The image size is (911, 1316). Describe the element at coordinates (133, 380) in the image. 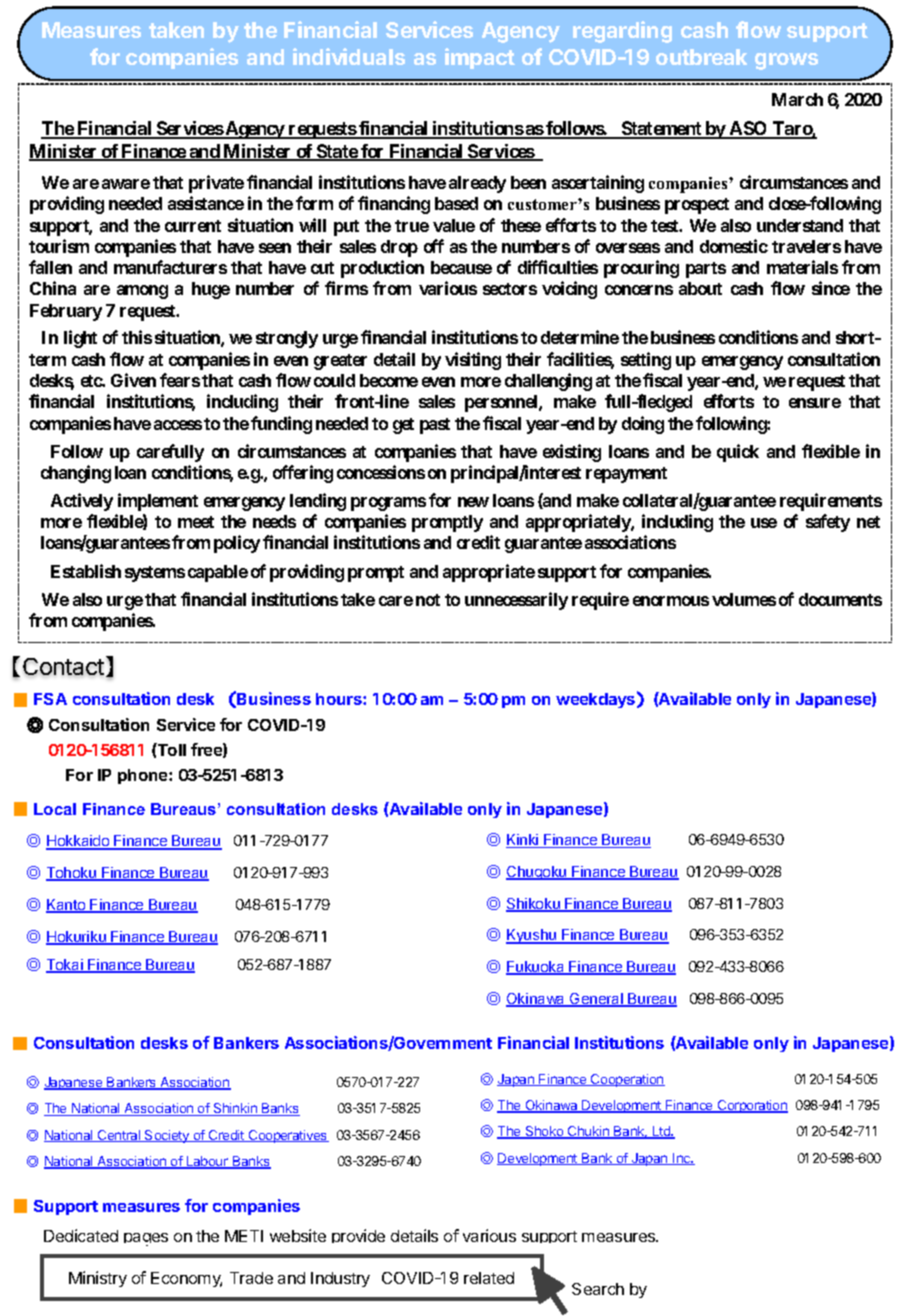

I see `Given` at that location.
